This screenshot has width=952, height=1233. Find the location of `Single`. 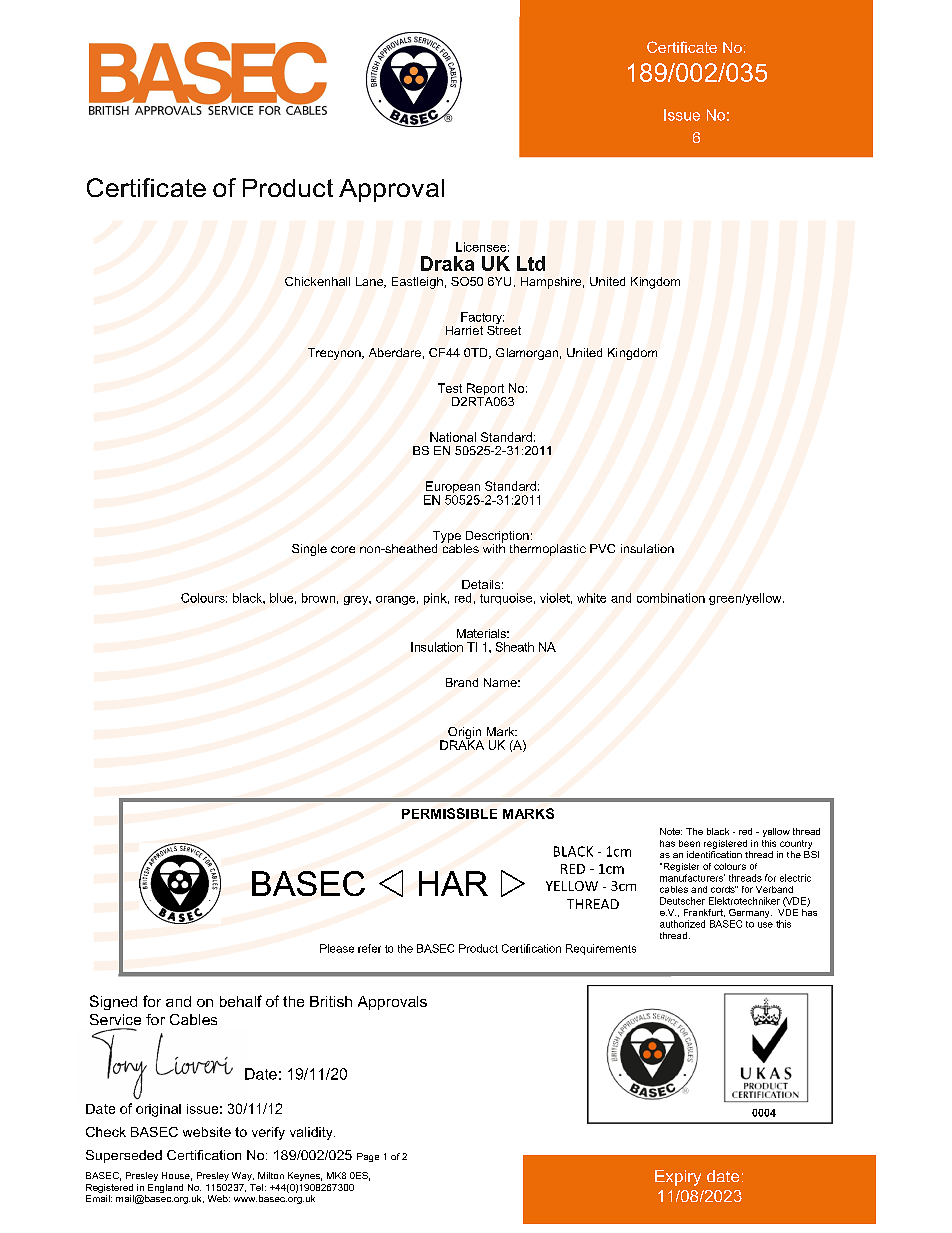

Single is located at coordinates (309, 550).
